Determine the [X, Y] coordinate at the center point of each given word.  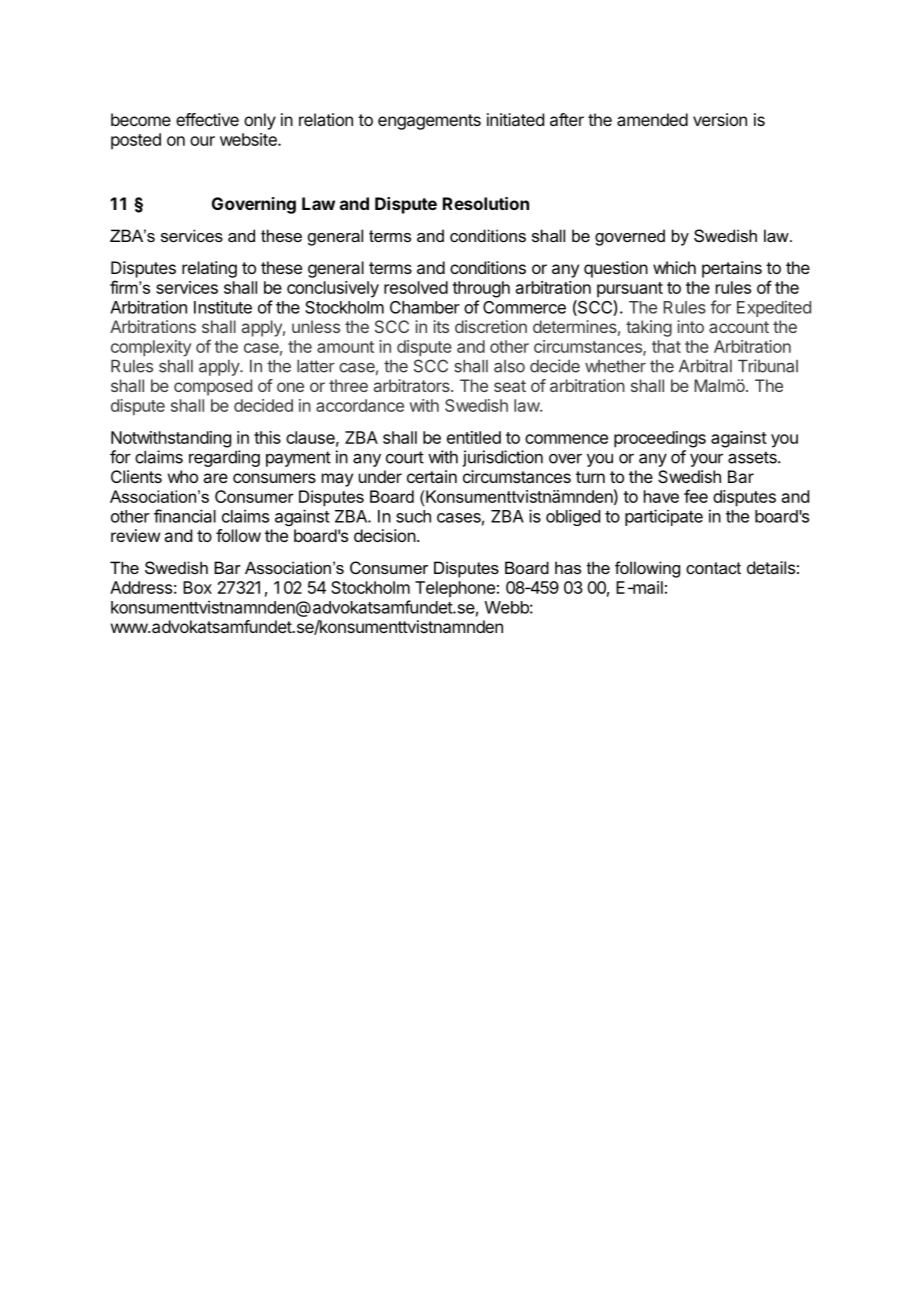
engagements [429, 122]
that [666, 346]
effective [207, 119]
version [720, 119]
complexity [151, 348]
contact [713, 568]
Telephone [455, 589]
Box [197, 587]
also [509, 366]
